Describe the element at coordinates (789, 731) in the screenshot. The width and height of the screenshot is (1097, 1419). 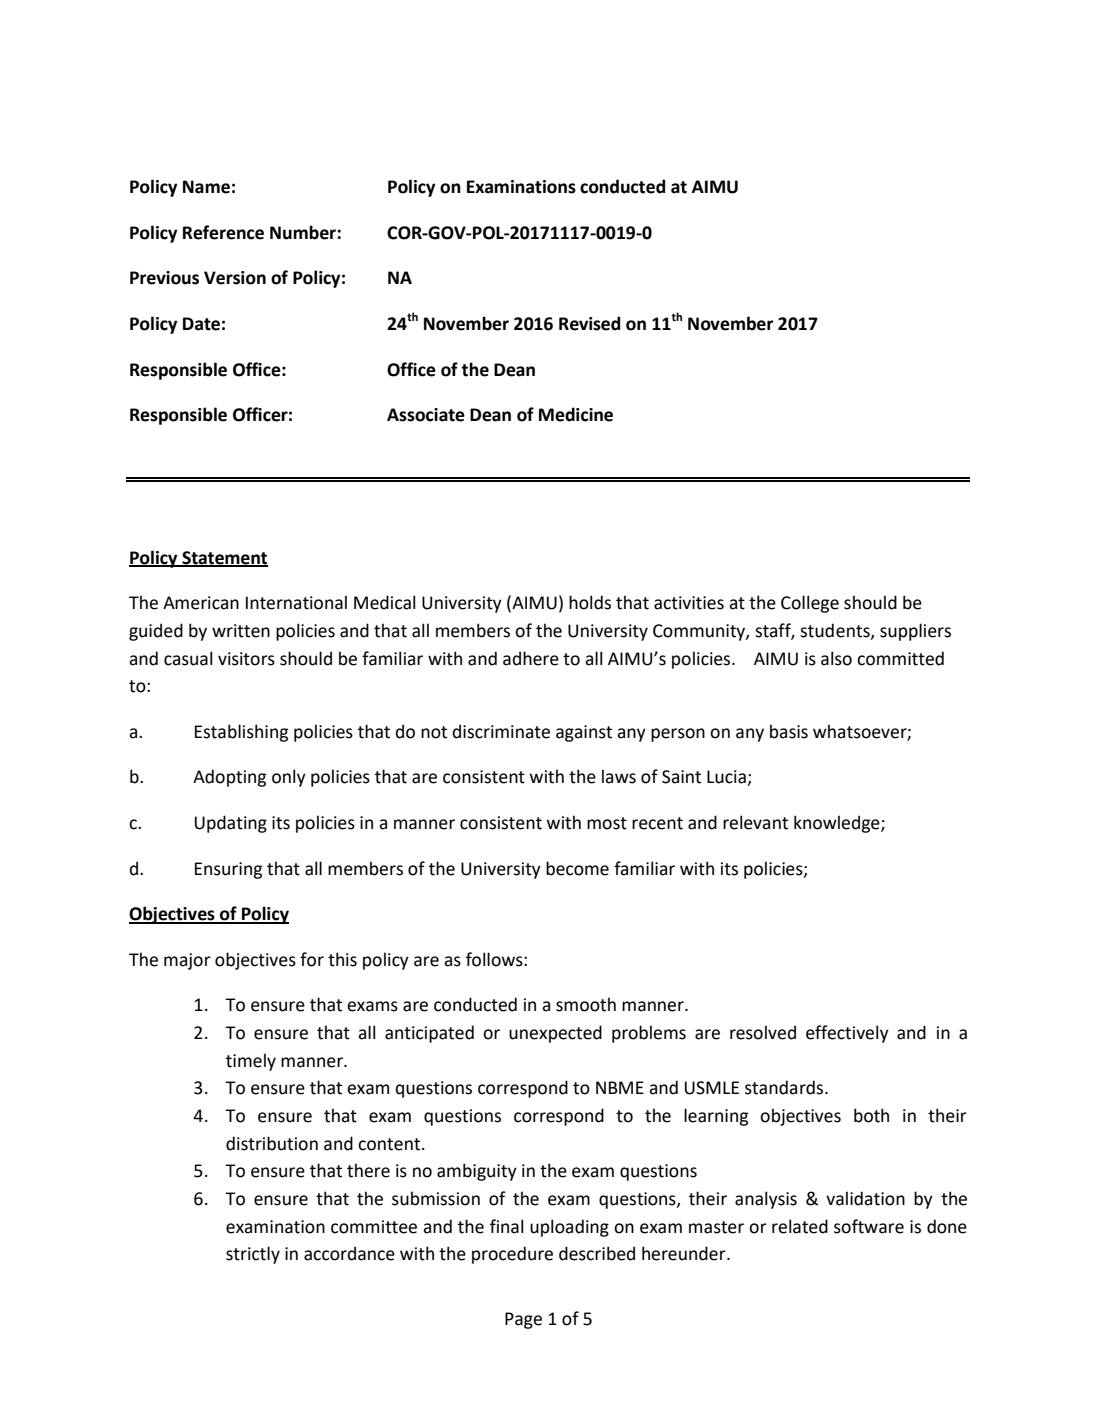
I see `basis` at that location.
